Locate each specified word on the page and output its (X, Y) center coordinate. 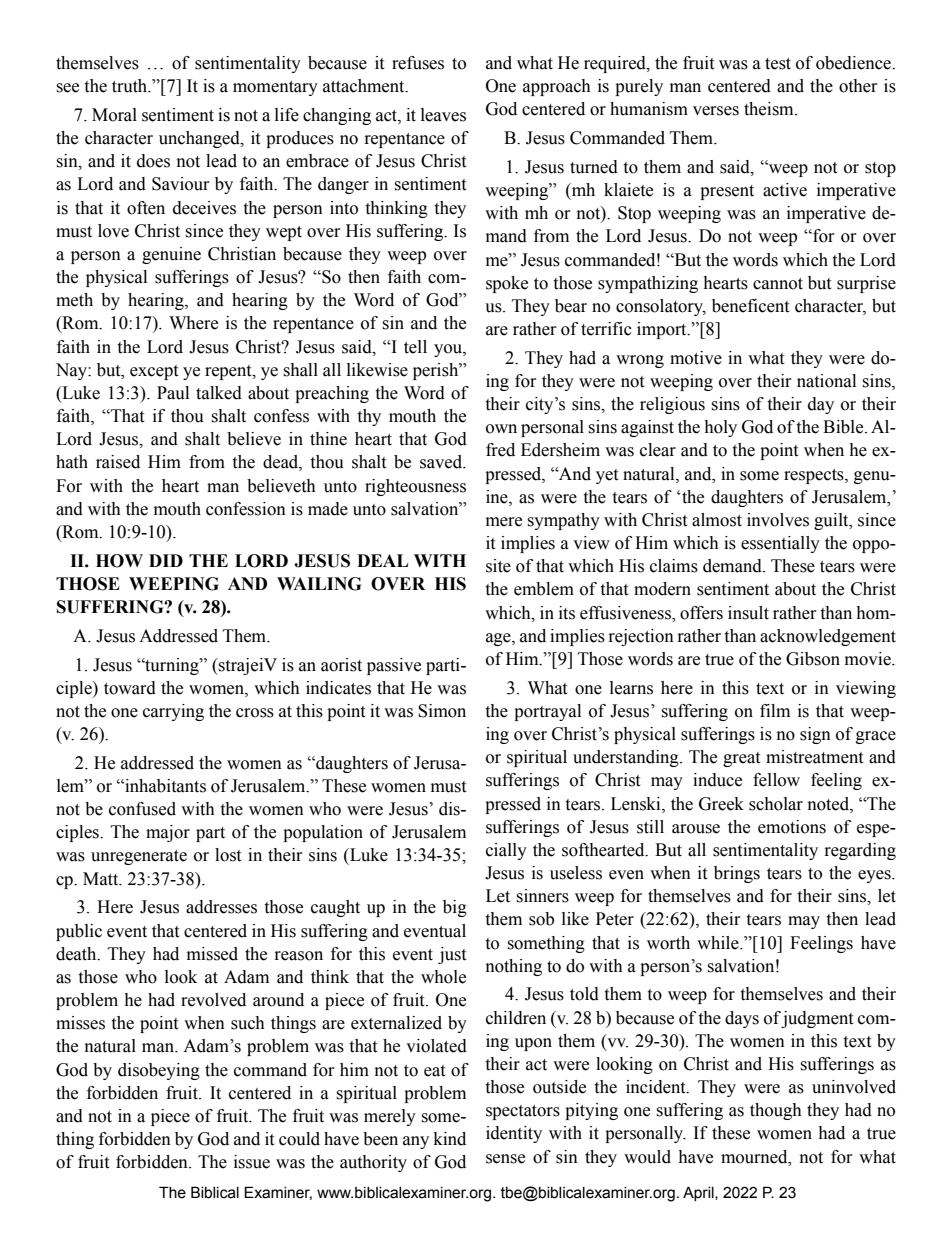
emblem (544, 589)
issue (252, 1162)
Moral (114, 115)
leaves (443, 115)
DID (166, 560)
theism (770, 109)
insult (748, 613)
